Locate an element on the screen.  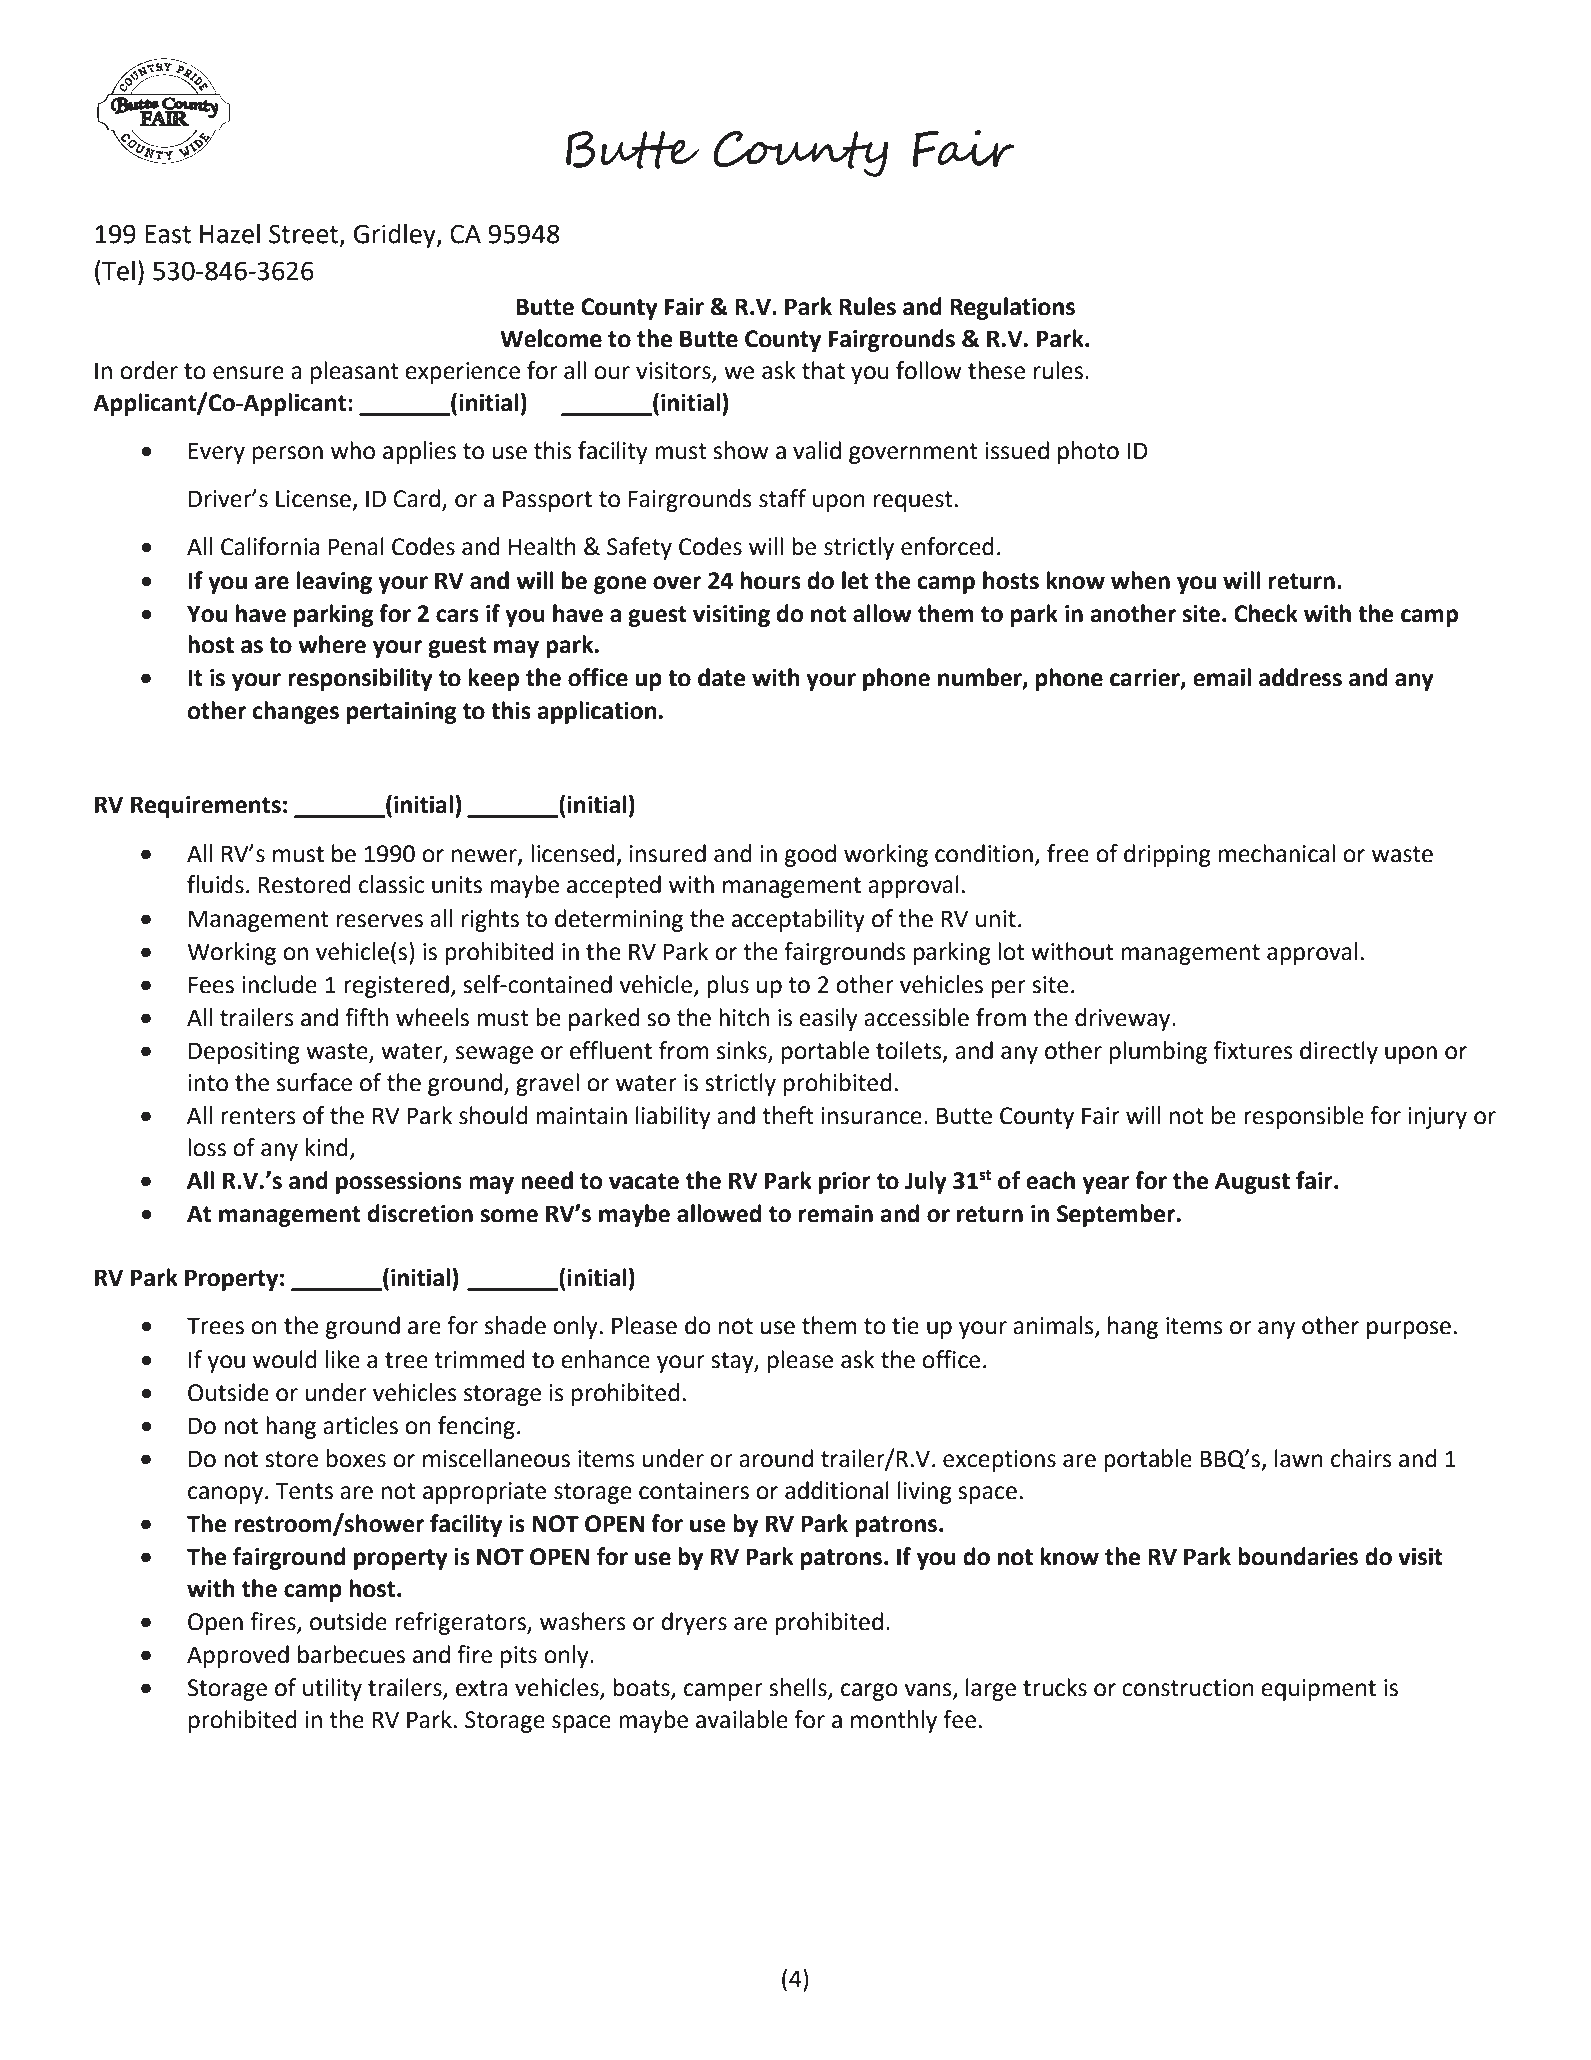
Regulations is located at coordinates (1012, 308).
